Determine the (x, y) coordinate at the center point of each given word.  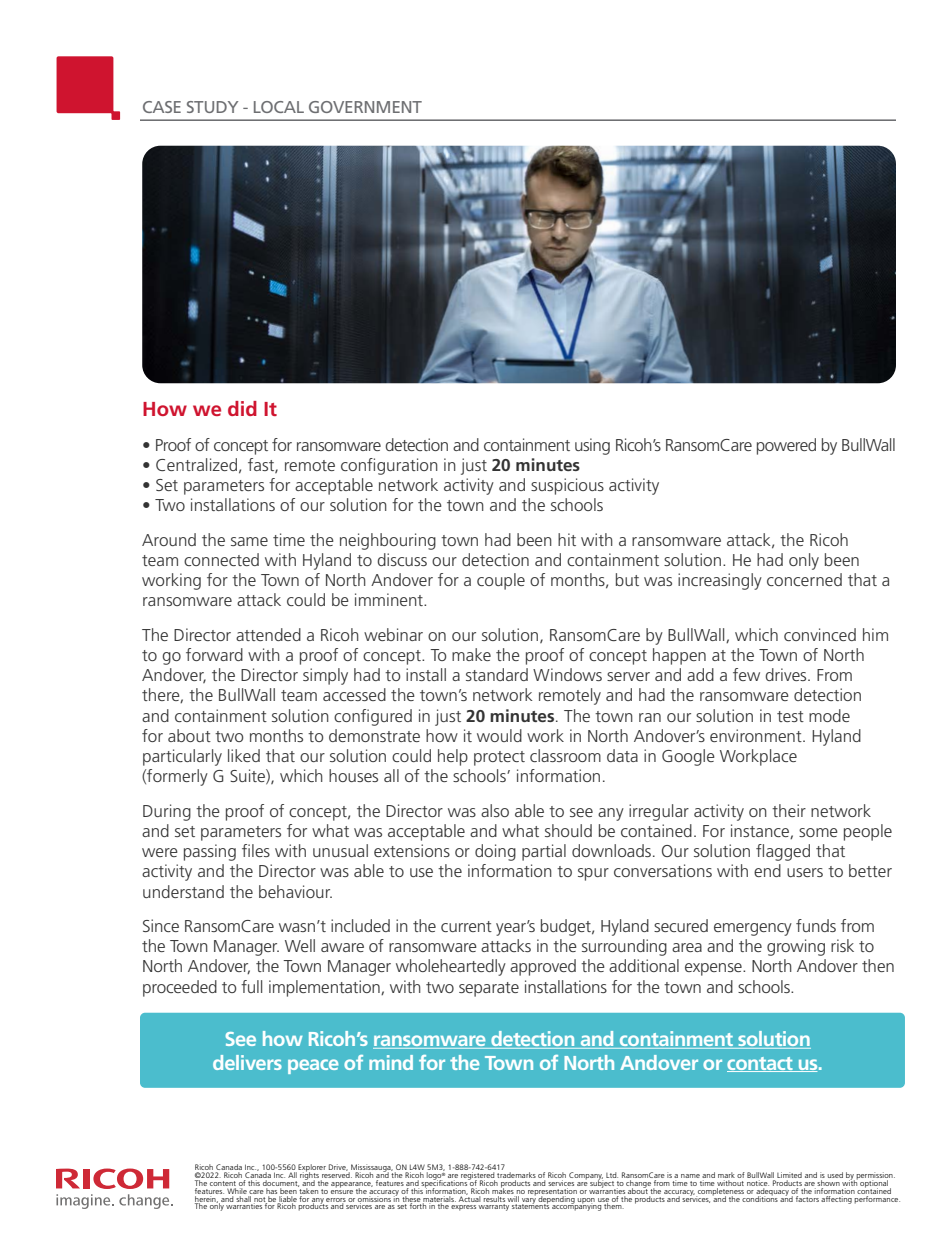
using (592, 446)
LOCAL (279, 107)
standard (497, 674)
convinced (820, 634)
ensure (342, 1190)
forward (214, 654)
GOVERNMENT (365, 107)
